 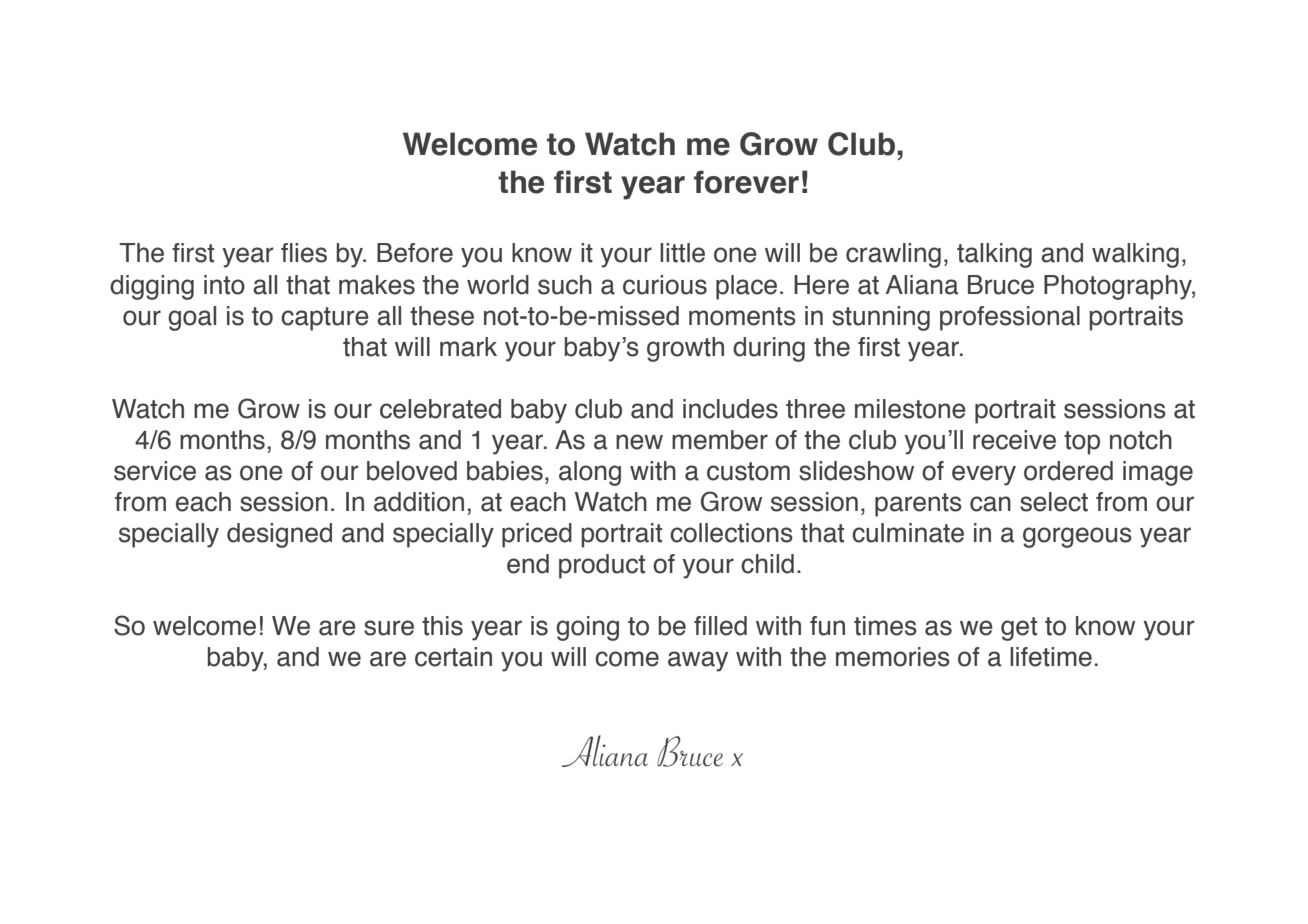 I want to click on sure, so click(x=389, y=628).
